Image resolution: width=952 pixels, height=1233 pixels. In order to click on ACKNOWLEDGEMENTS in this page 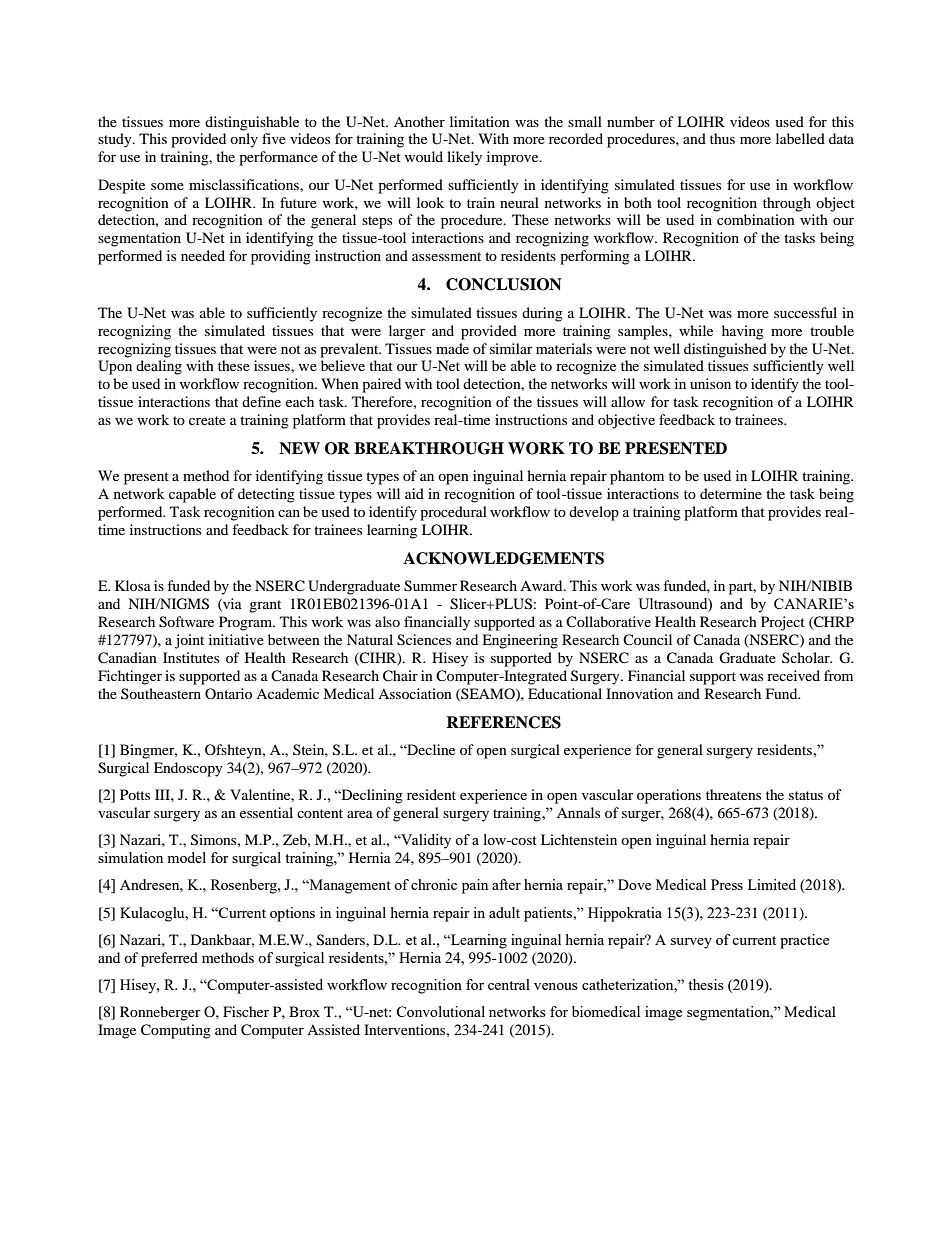, I will do `click(503, 558)`.
